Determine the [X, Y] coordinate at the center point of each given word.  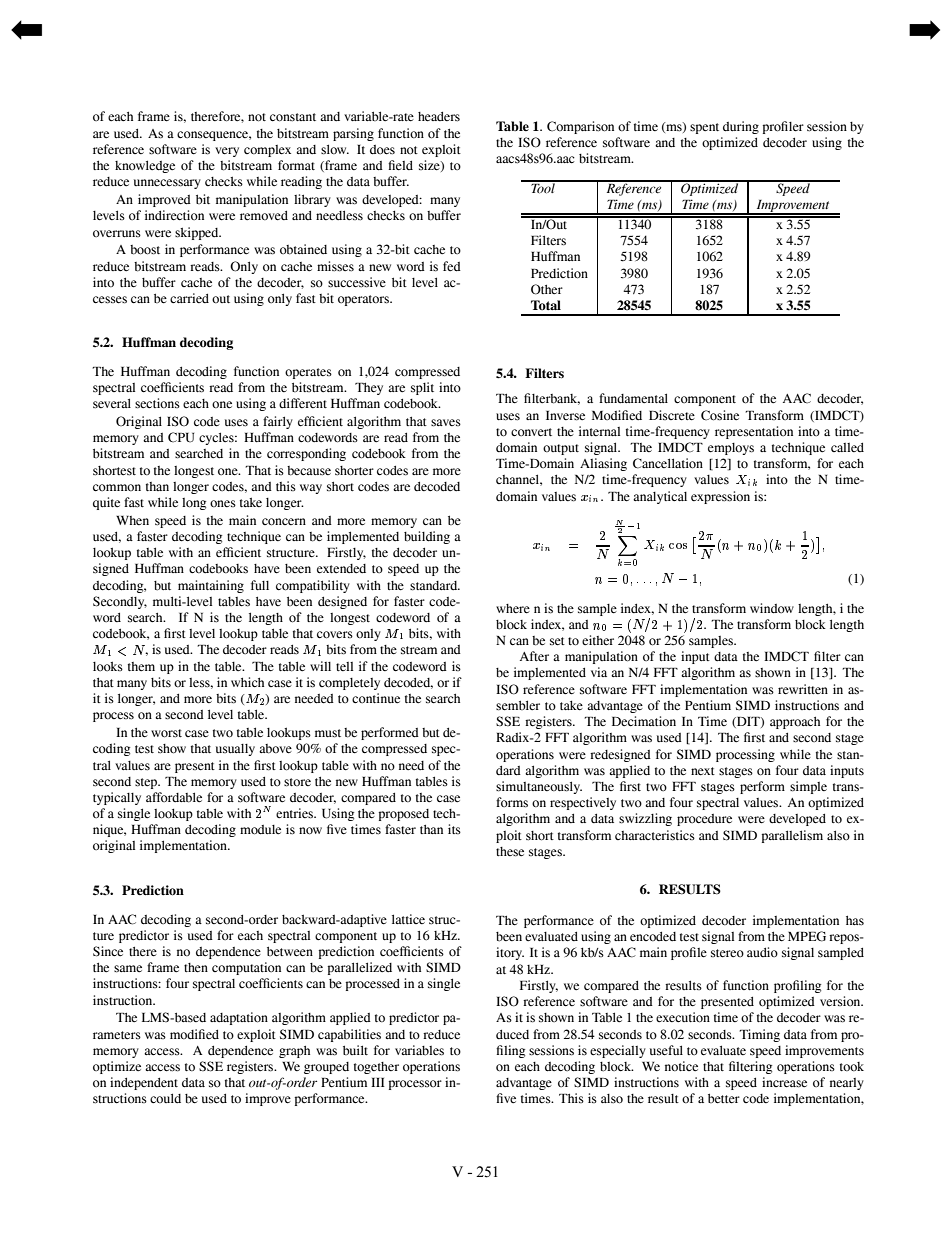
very [227, 152]
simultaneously [539, 787]
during [741, 127]
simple [808, 787]
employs [731, 449]
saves [446, 423]
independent [144, 1083]
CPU [181, 437]
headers [439, 116]
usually [235, 750]
